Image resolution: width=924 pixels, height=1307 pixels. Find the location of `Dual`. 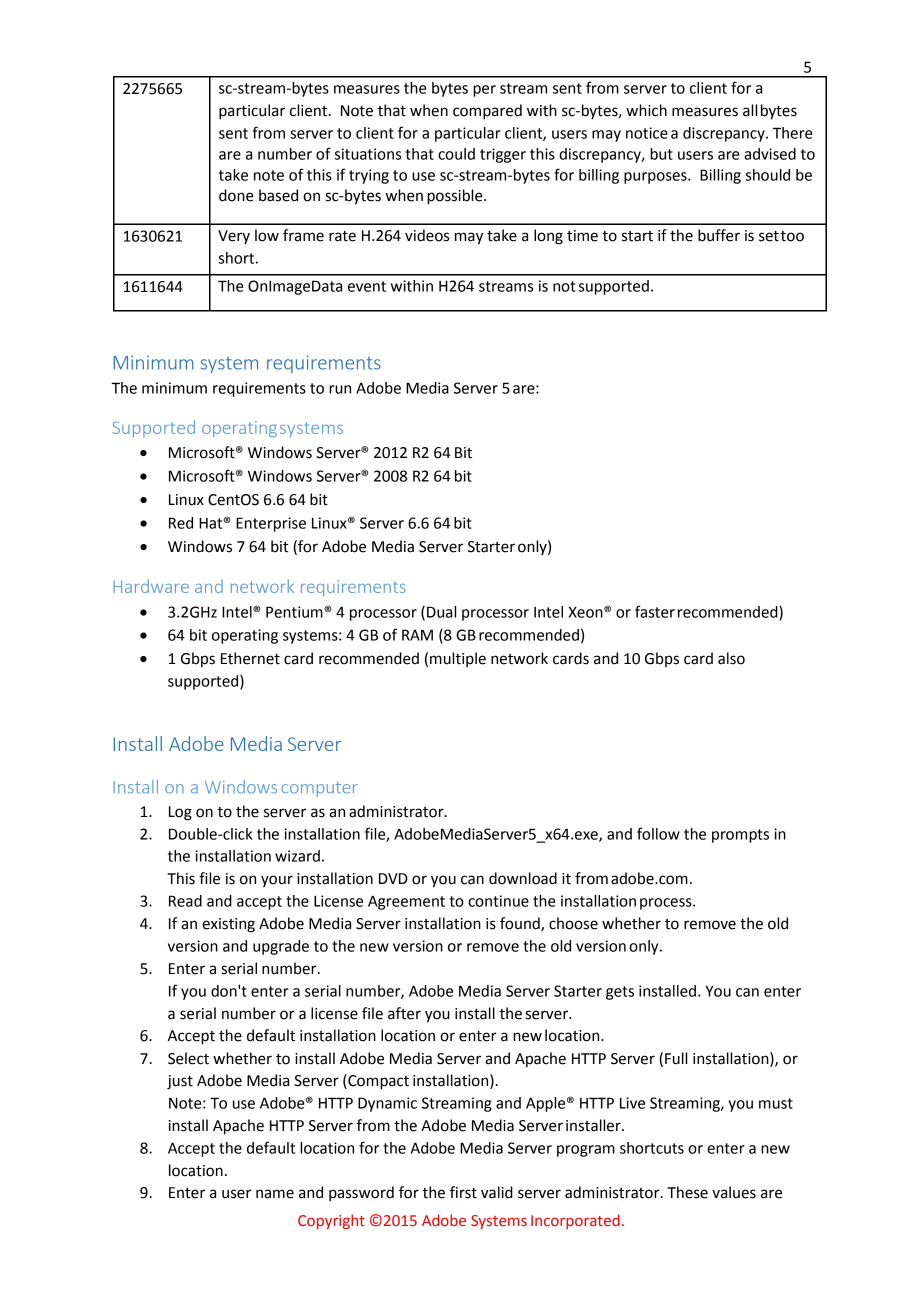

Dual is located at coordinates (441, 612).
